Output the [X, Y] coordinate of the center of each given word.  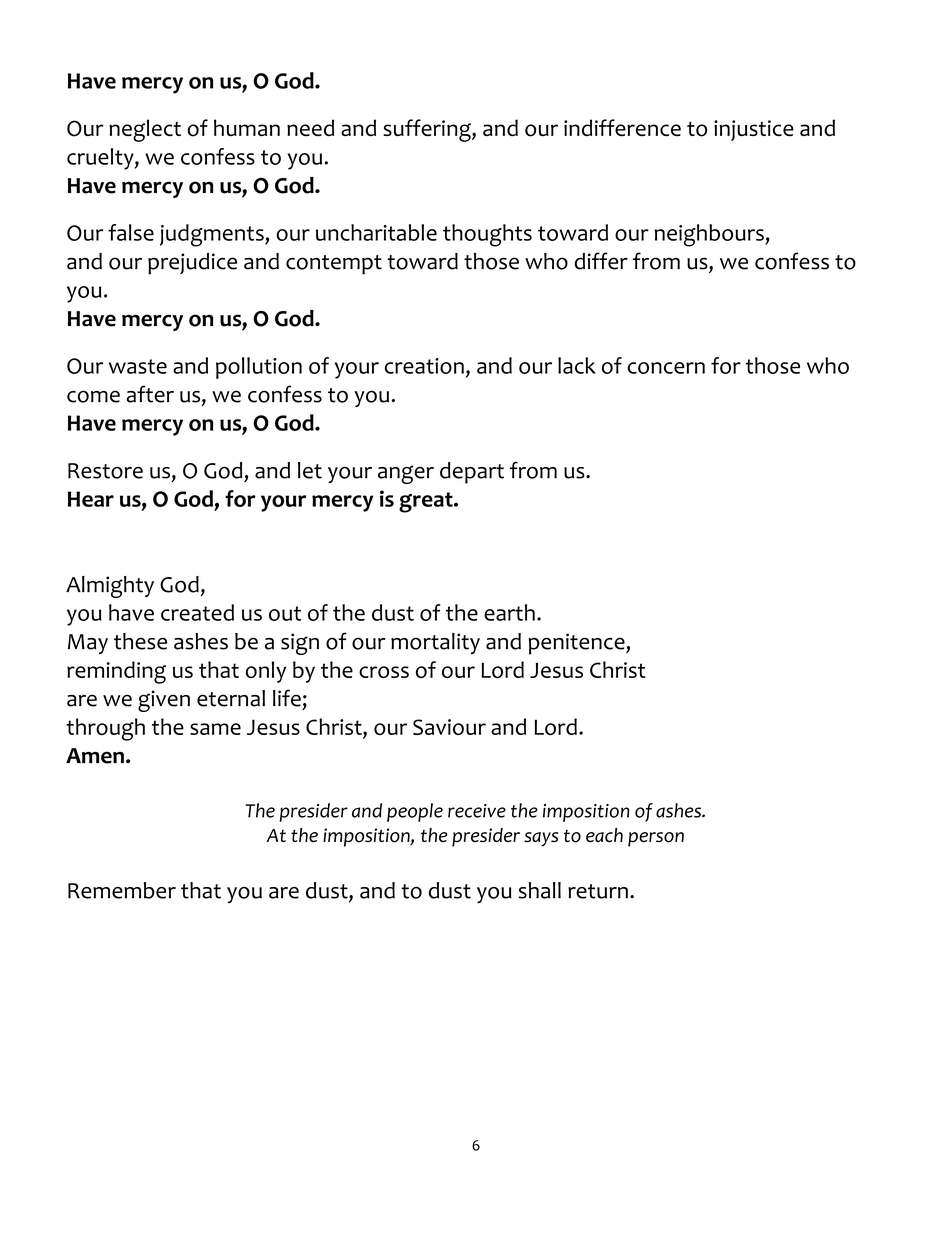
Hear [91, 499]
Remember [122, 890]
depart [472, 473]
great [427, 502]
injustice [754, 130]
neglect [145, 130]
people [415, 812]
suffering [428, 130]
